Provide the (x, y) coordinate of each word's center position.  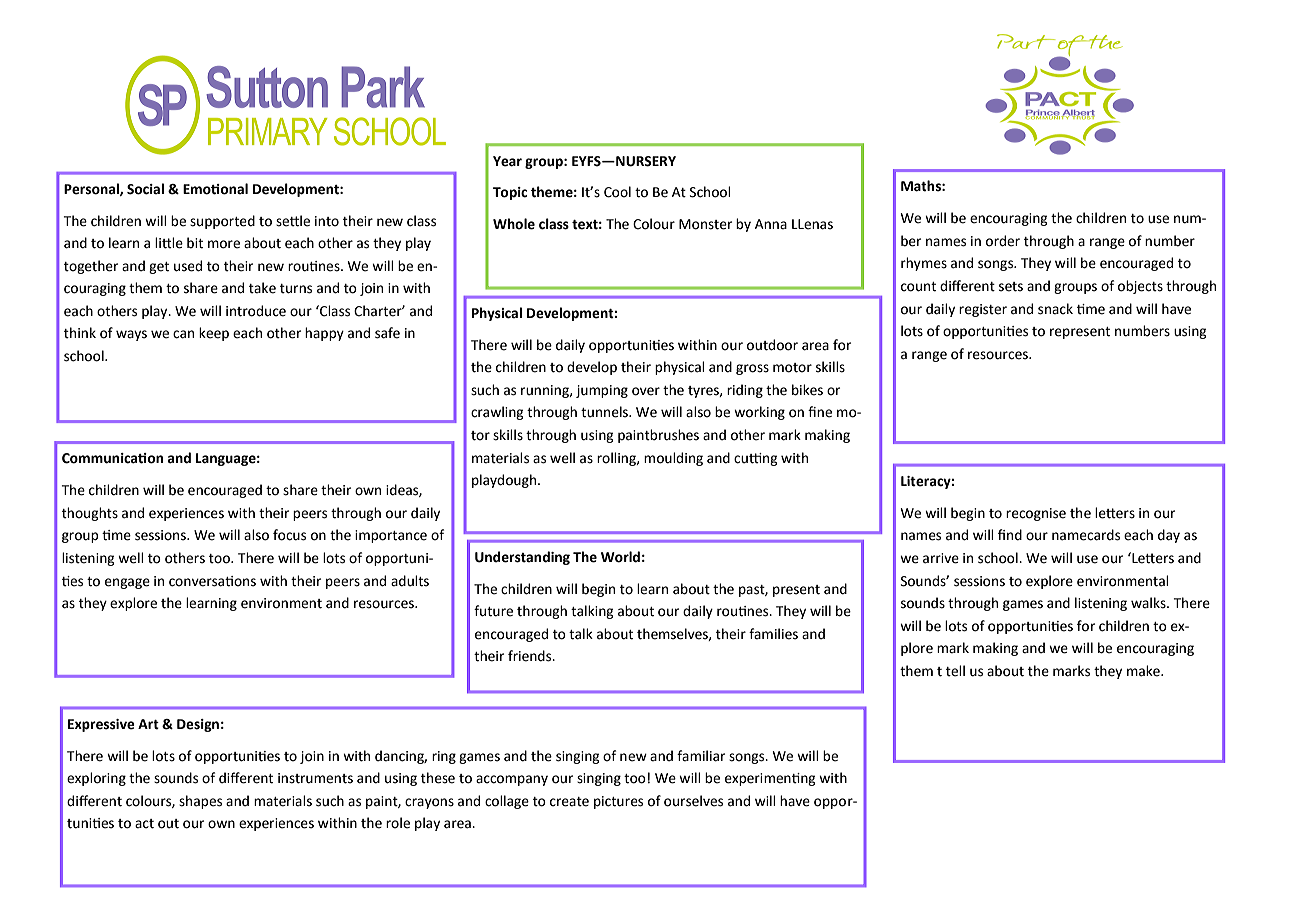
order (1003, 241)
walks (1149, 603)
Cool (617, 192)
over (646, 391)
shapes (200, 802)
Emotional (215, 189)
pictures (618, 802)
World (620, 557)
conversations (212, 581)
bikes (807, 390)
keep (214, 334)
